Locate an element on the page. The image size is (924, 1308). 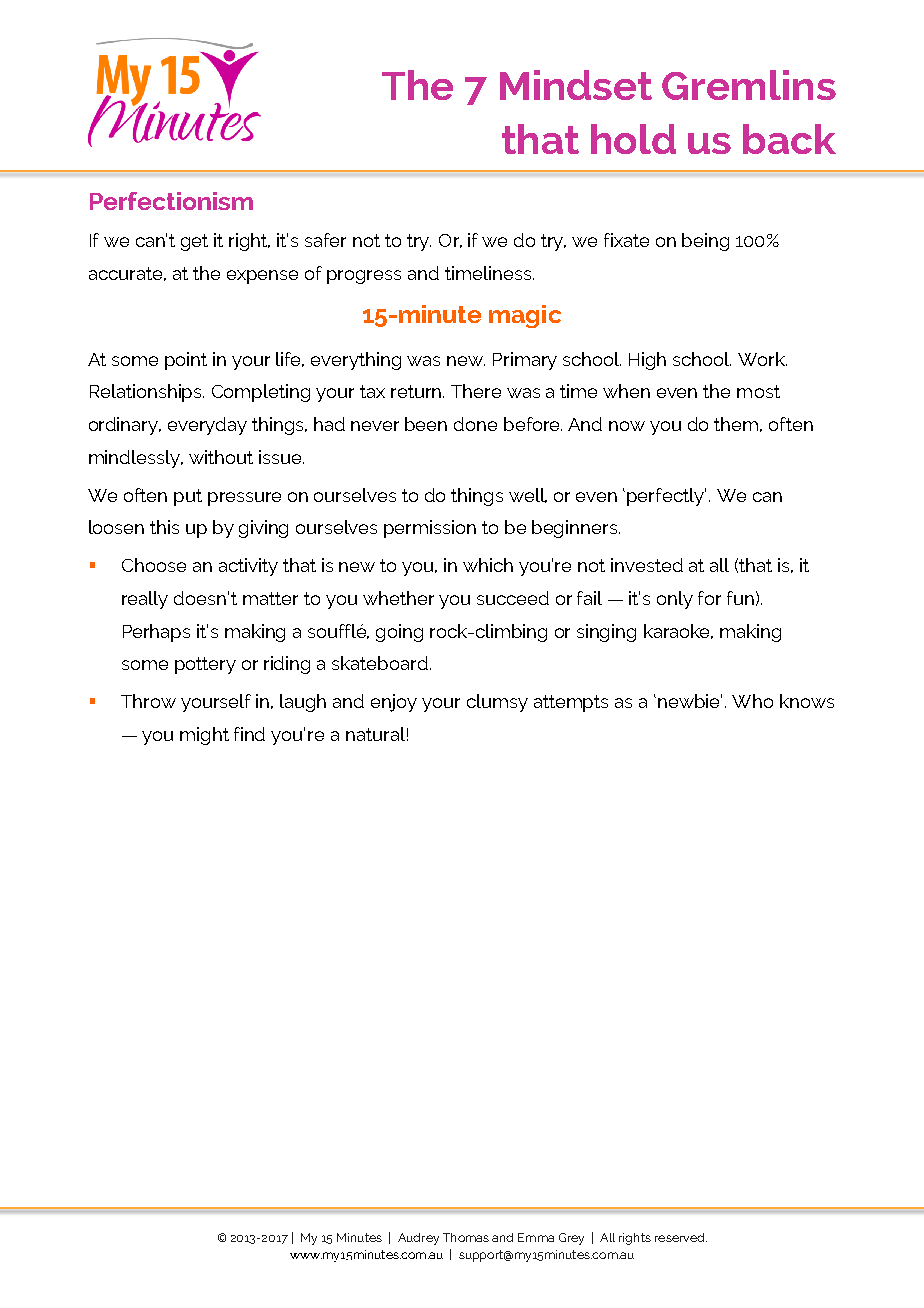
Who is located at coordinates (752, 701).
